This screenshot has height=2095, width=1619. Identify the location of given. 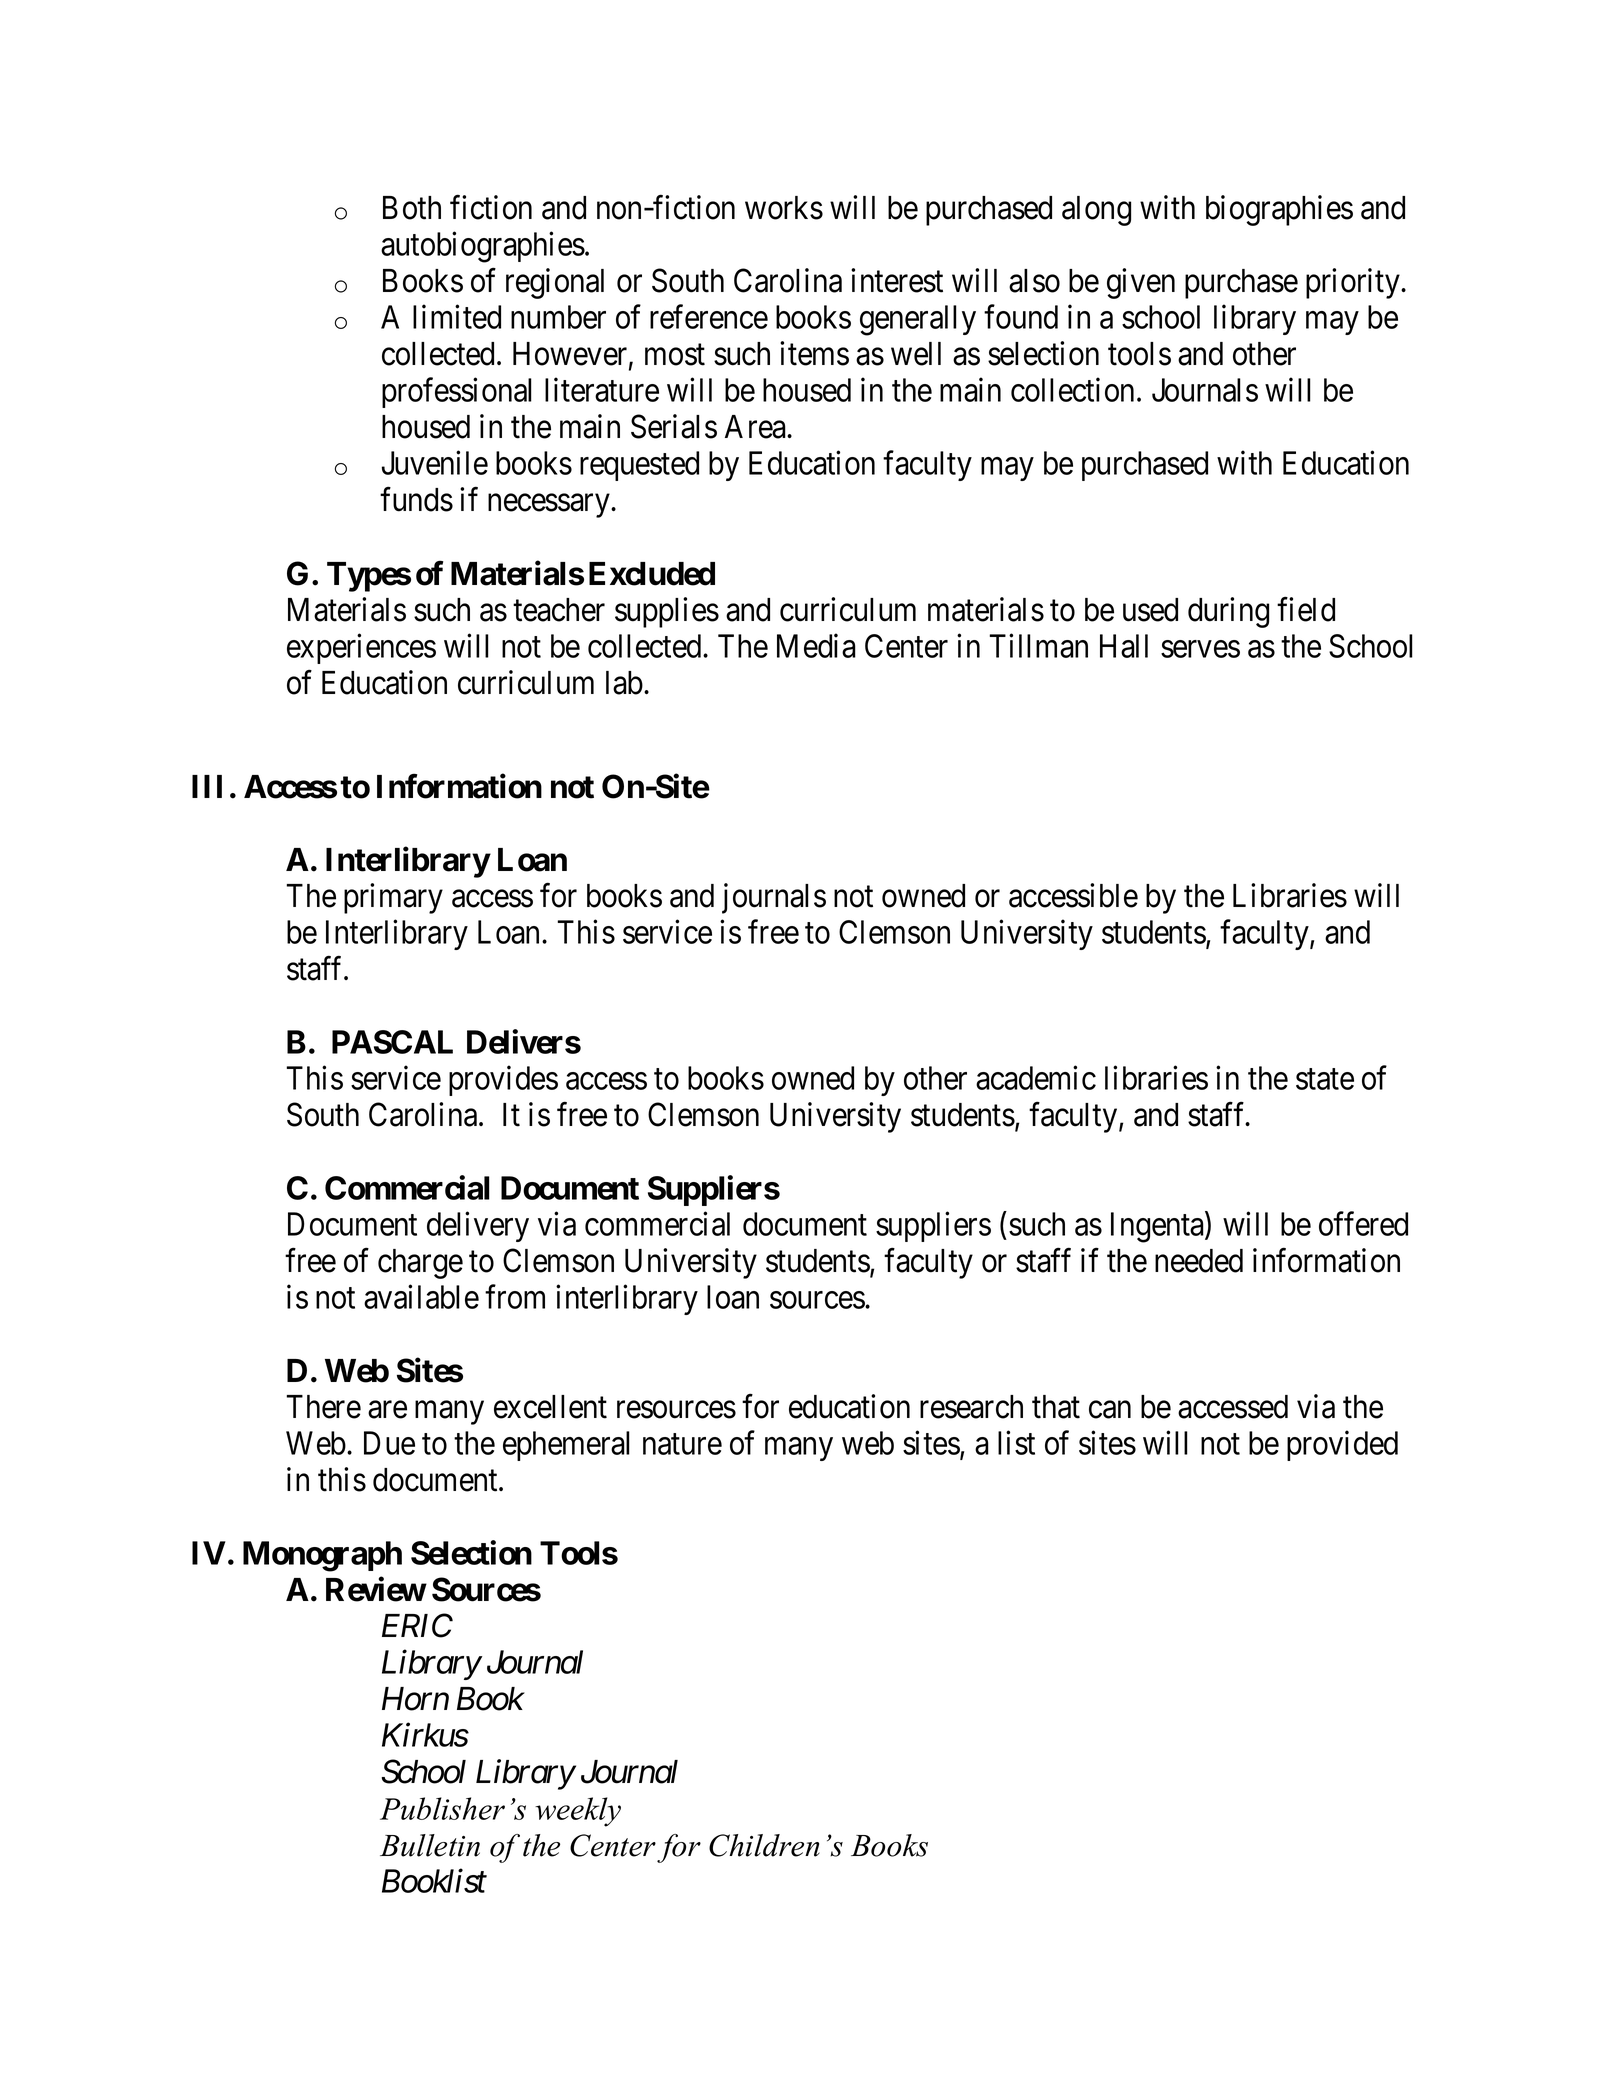
(1141, 283).
